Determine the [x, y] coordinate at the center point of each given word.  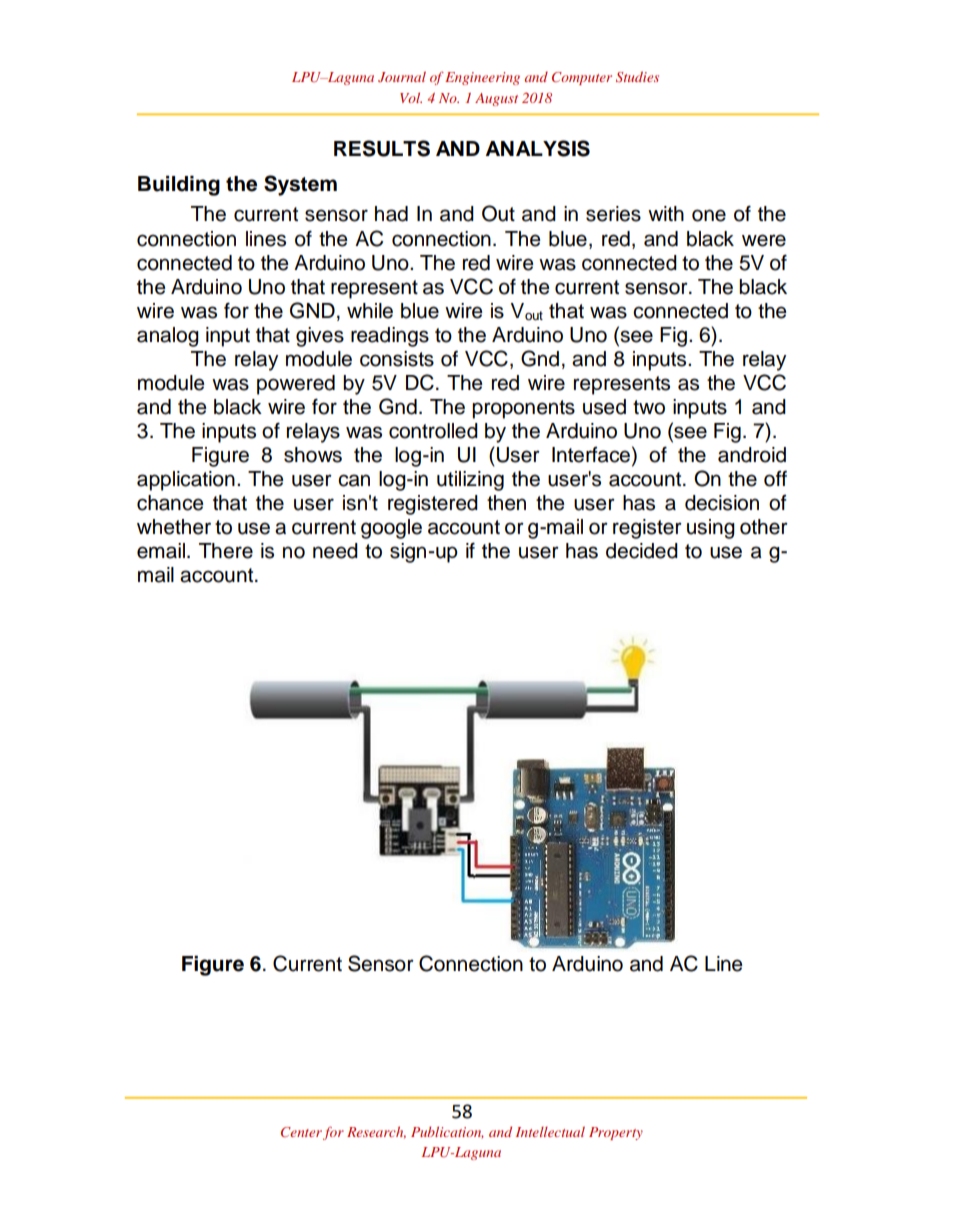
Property [616, 1133]
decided [642, 551]
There [226, 551]
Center [301, 1132]
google [391, 529]
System [300, 185]
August [496, 99]
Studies [637, 76]
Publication [447, 1132]
